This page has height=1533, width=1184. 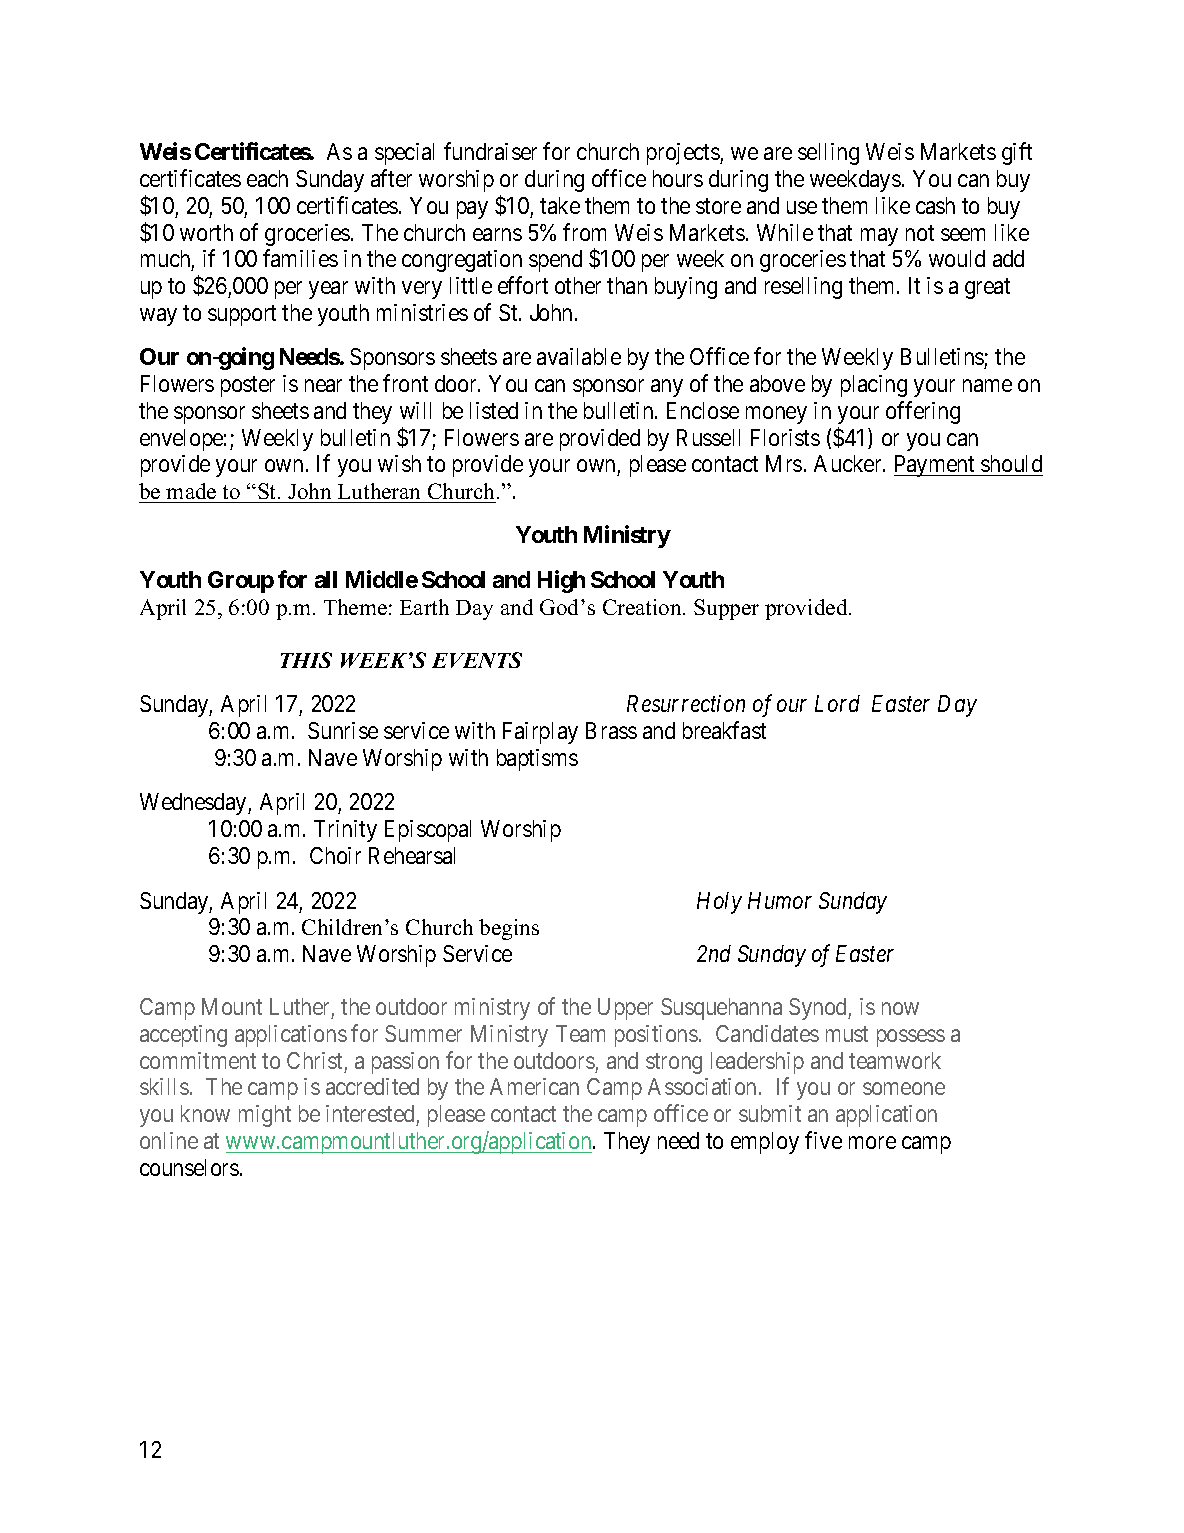 I want to click on begins, so click(x=509, y=929).
